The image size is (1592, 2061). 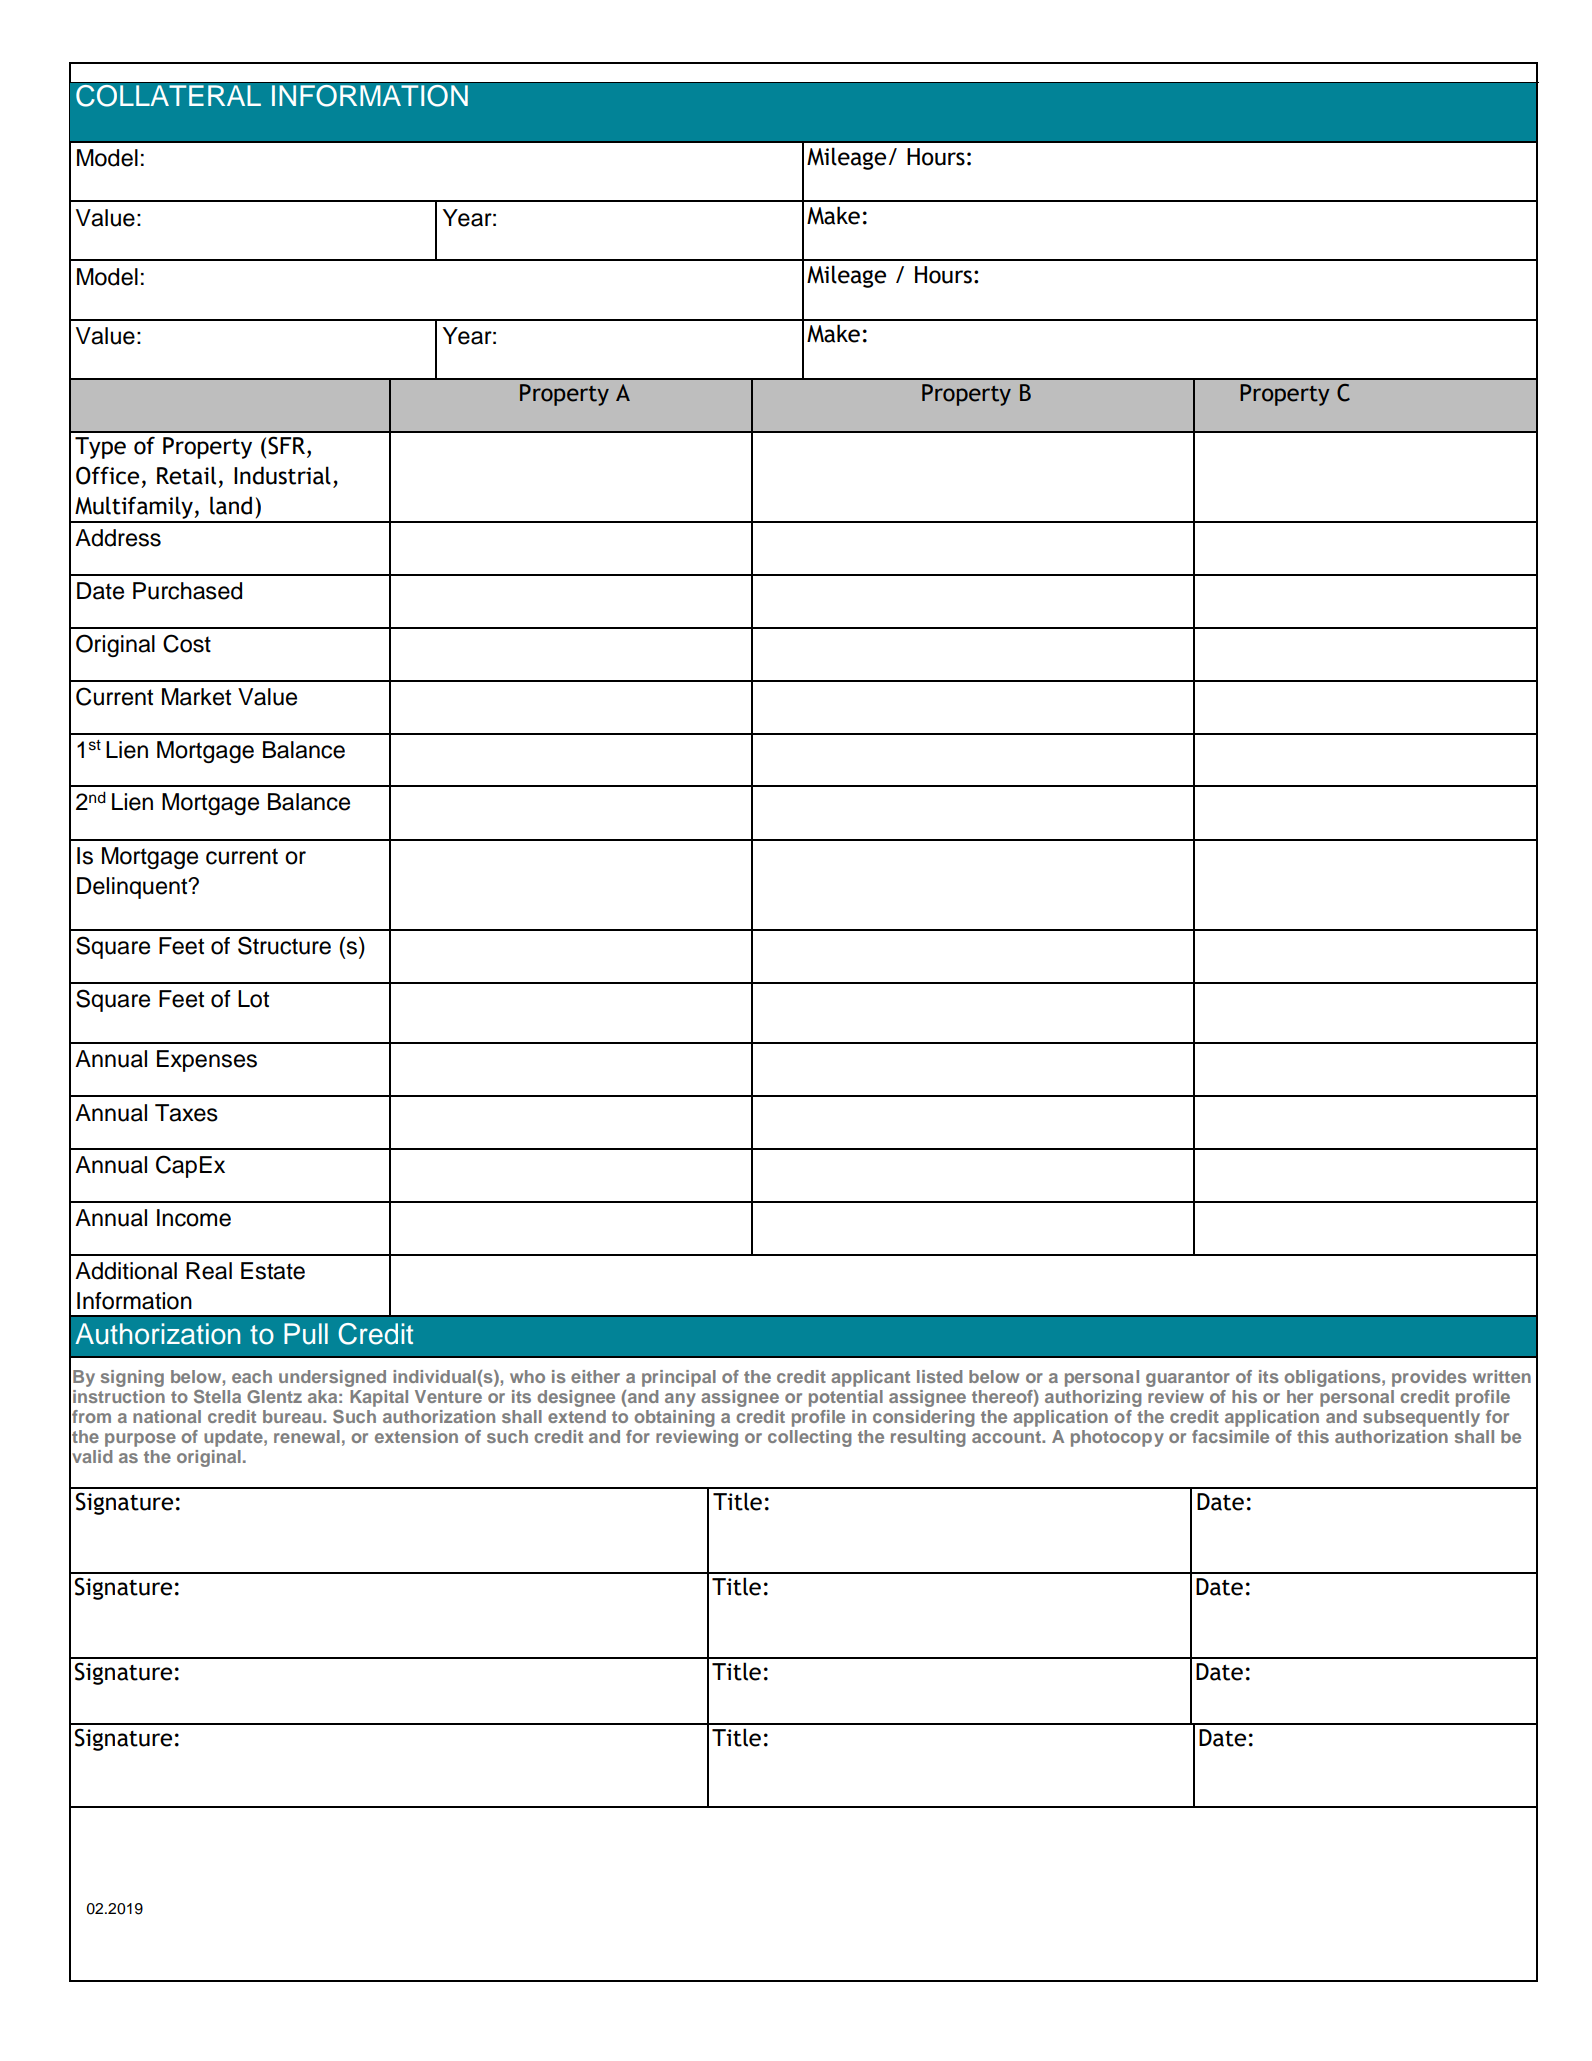 What do you see at coordinates (196, 697) in the image?
I see `Market` at bounding box center [196, 697].
